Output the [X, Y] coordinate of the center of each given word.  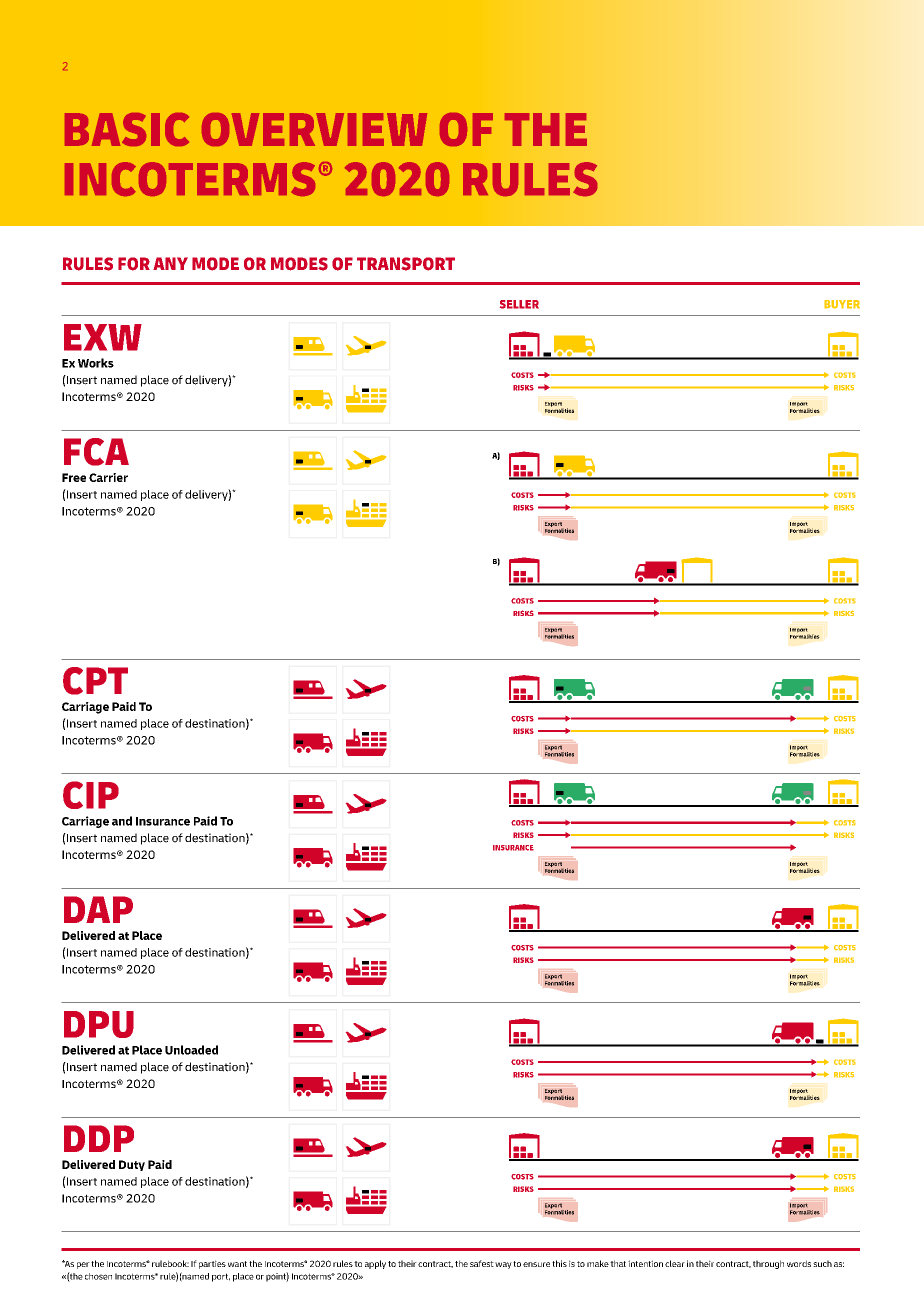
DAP [98, 909]
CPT [95, 681]
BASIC [127, 129]
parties [212, 1264]
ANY [170, 263]
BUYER [842, 304]
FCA [96, 452]
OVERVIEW [314, 129]
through [768, 1264]
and [122, 821]
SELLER [519, 304]
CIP [91, 795]
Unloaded [191, 1050]
